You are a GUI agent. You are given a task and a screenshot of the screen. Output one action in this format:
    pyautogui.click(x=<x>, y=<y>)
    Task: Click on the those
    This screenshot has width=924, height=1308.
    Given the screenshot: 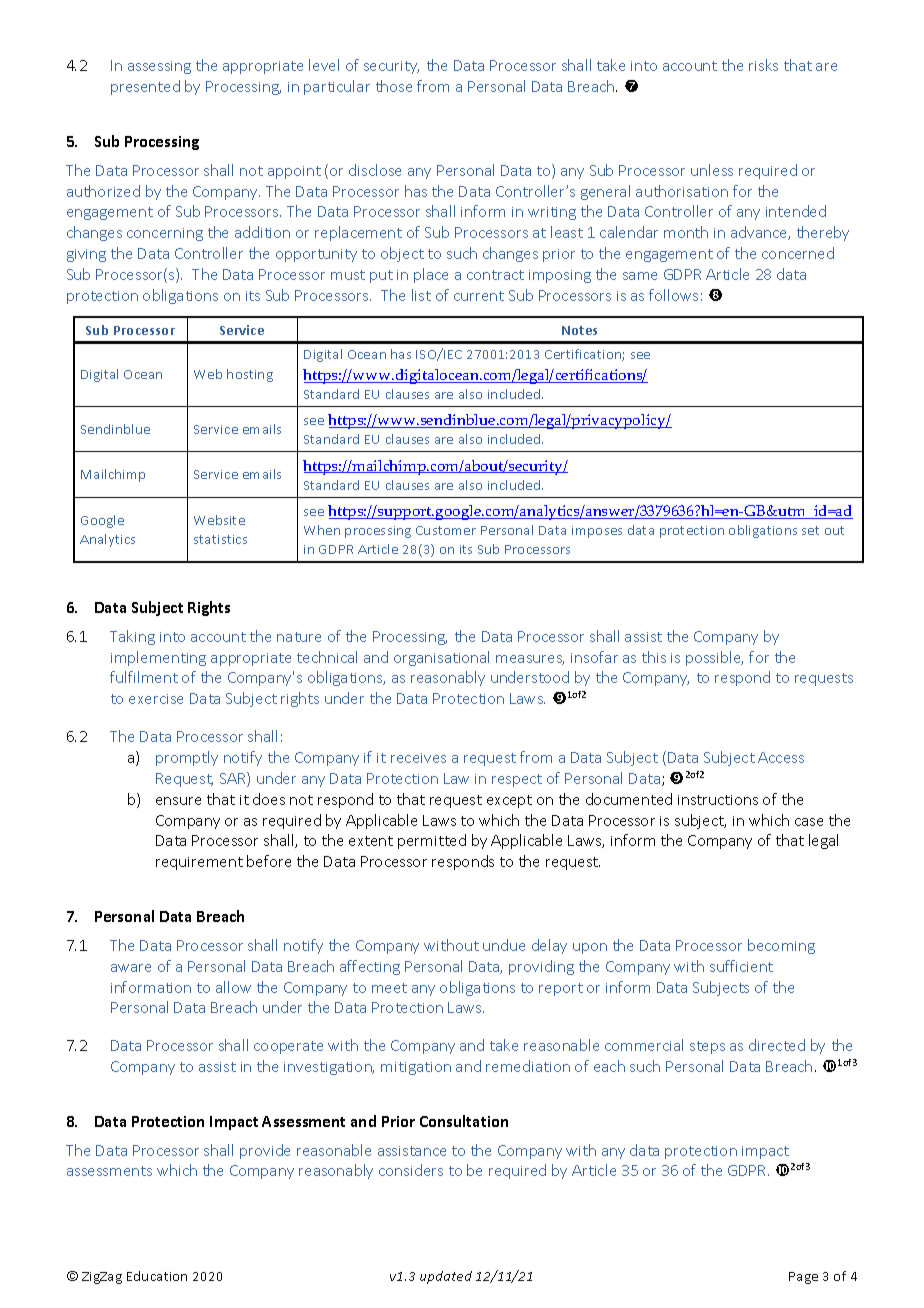 What is the action you would take?
    pyautogui.click(x=394, y=86)
